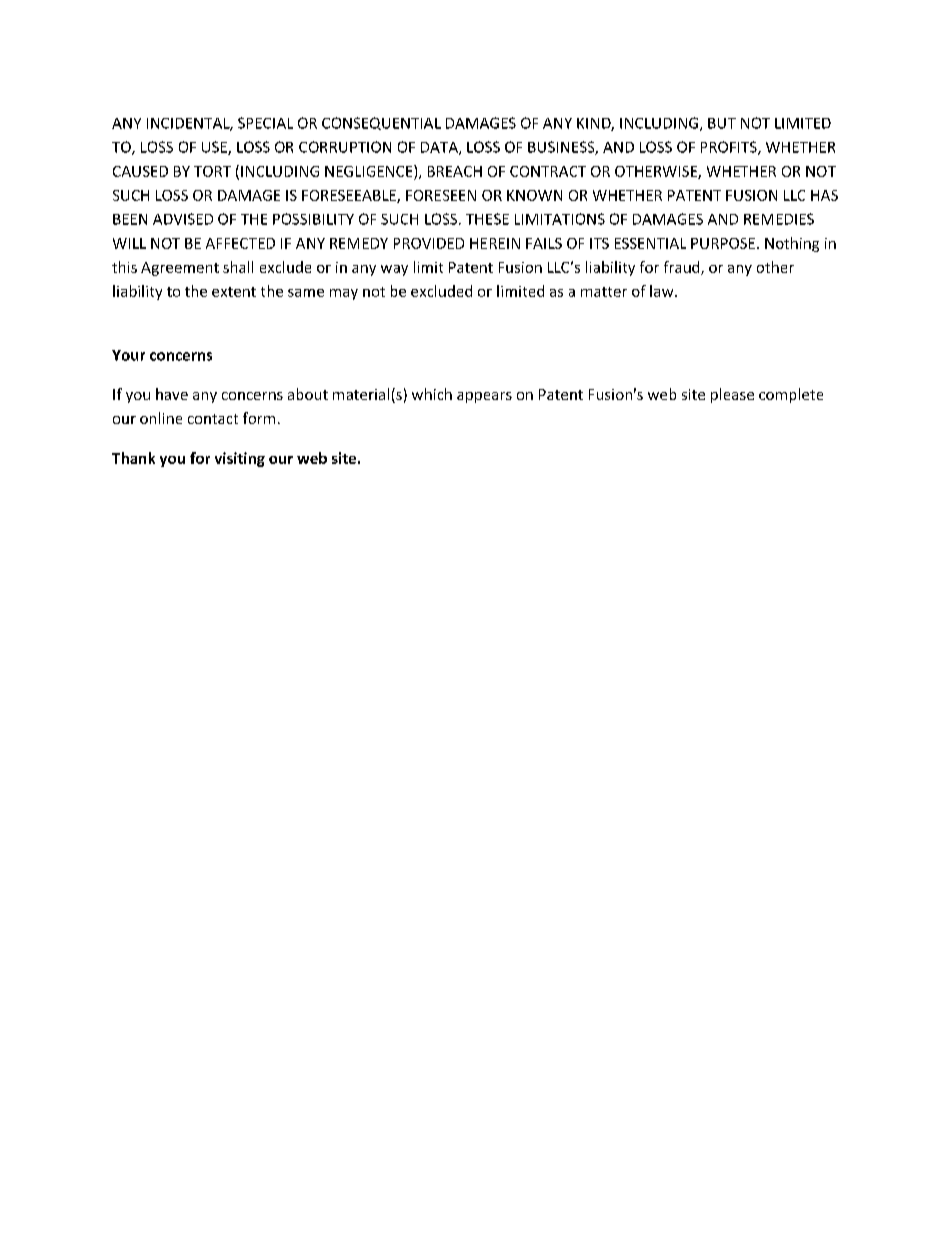 The width and height of the screenshot is (952, 1233). What do you see at coordinates (440, 148) in the screenshot?
I see `DATA` at bounding box center [440, 148].
